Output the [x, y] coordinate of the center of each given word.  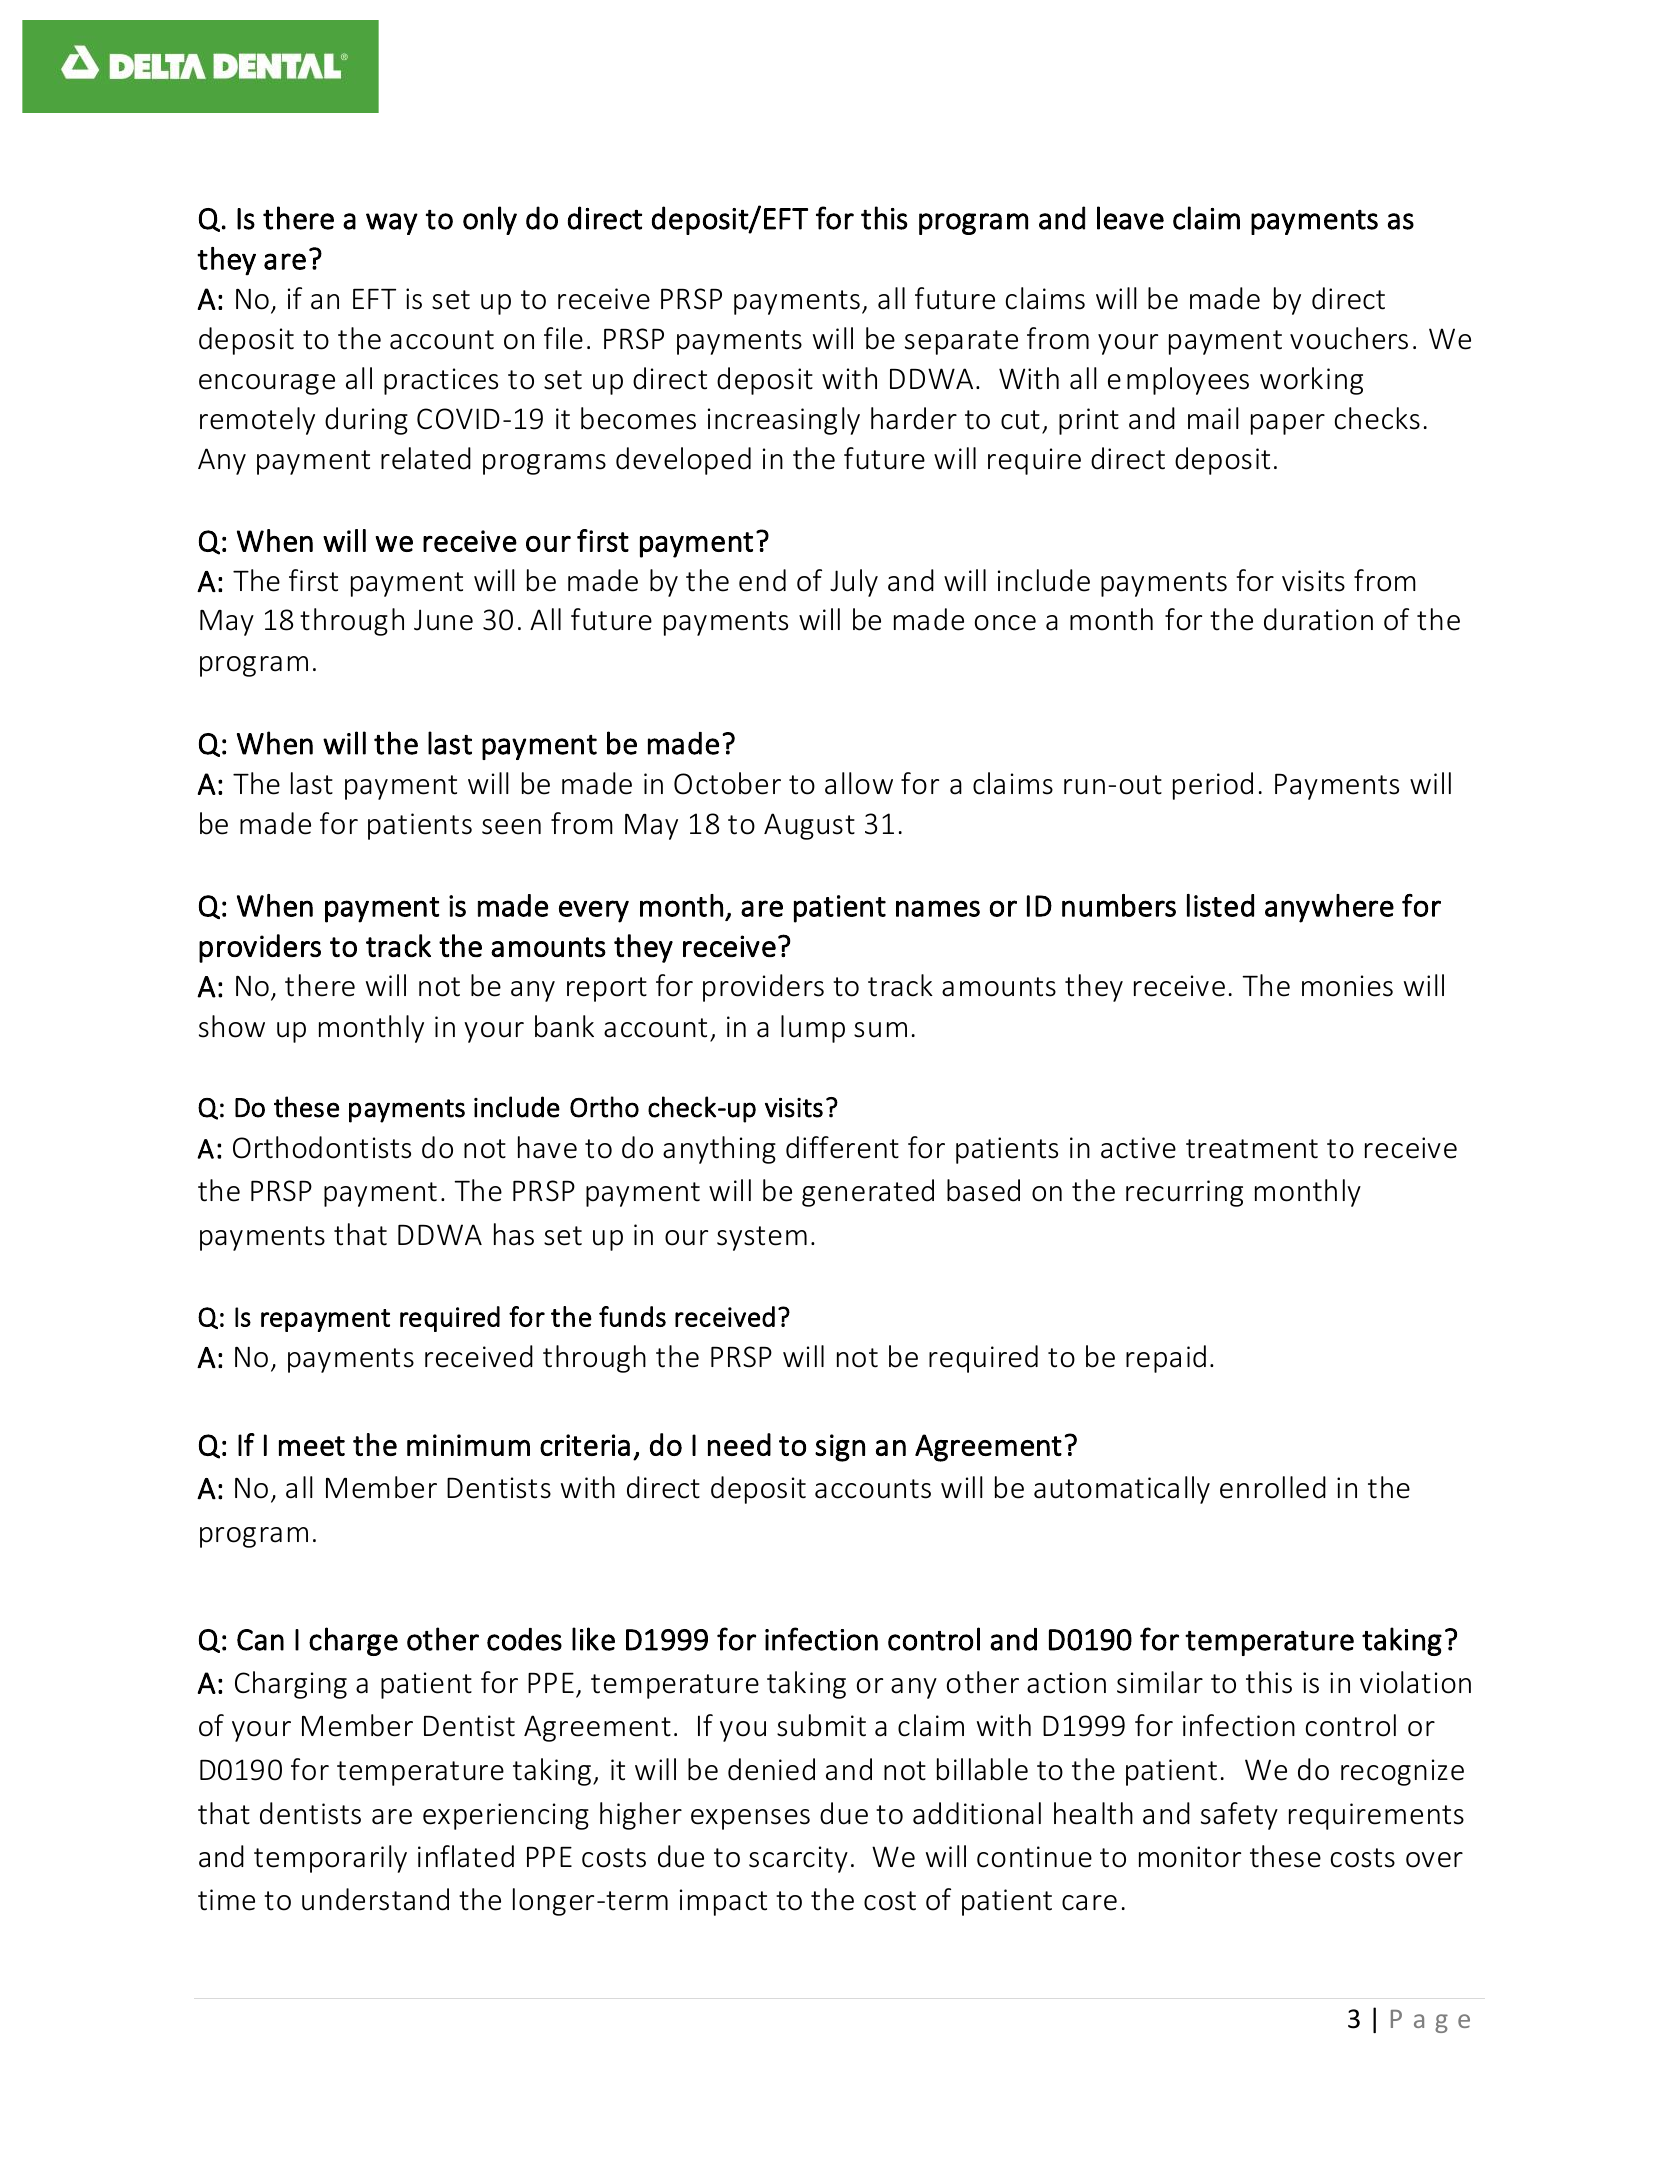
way [392, 224]
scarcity [798, 1859]
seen [511, 827]
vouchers [1349, 338]
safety [1239, 1816]
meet [312, 1446]
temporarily [330, 1859]
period [1213, 786]
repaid [1166, 1359]
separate [961, 342]
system [762, 1238]
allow [859, 783]
